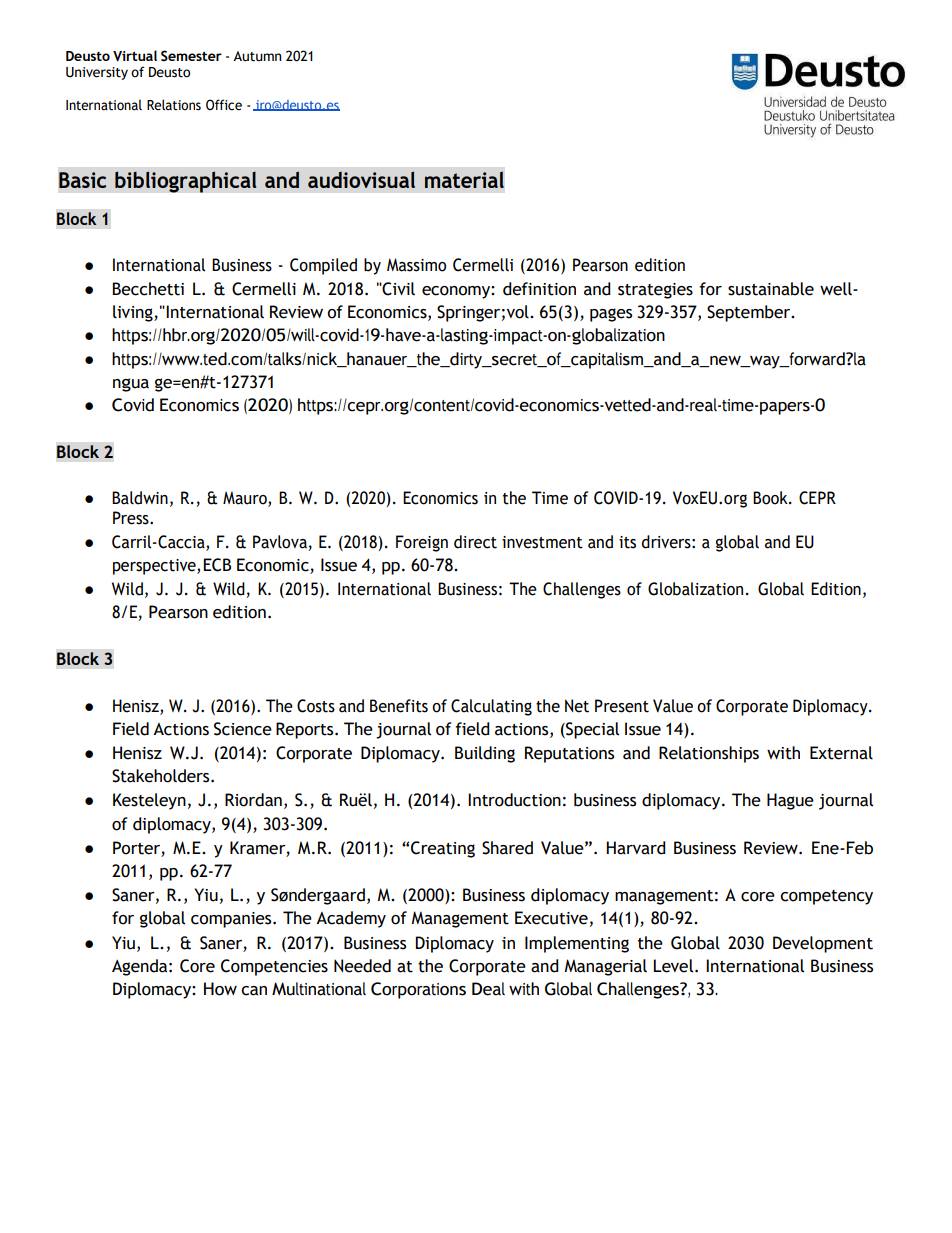 This screenshot has width=952, height=1233. I want to click on Massimo, so click(416, 265).
